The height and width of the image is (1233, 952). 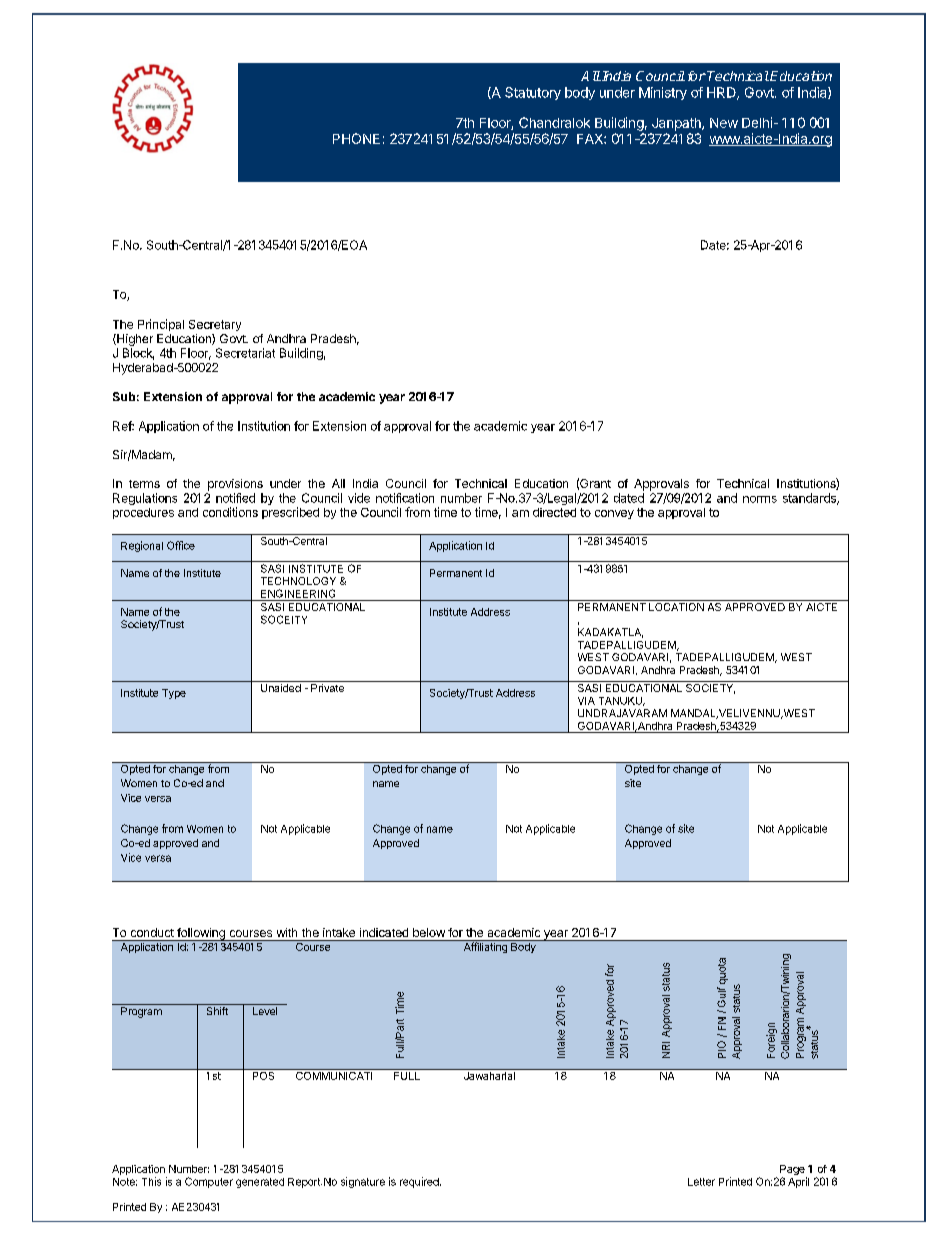 I want to click on New, so click(x=724, y=123).
